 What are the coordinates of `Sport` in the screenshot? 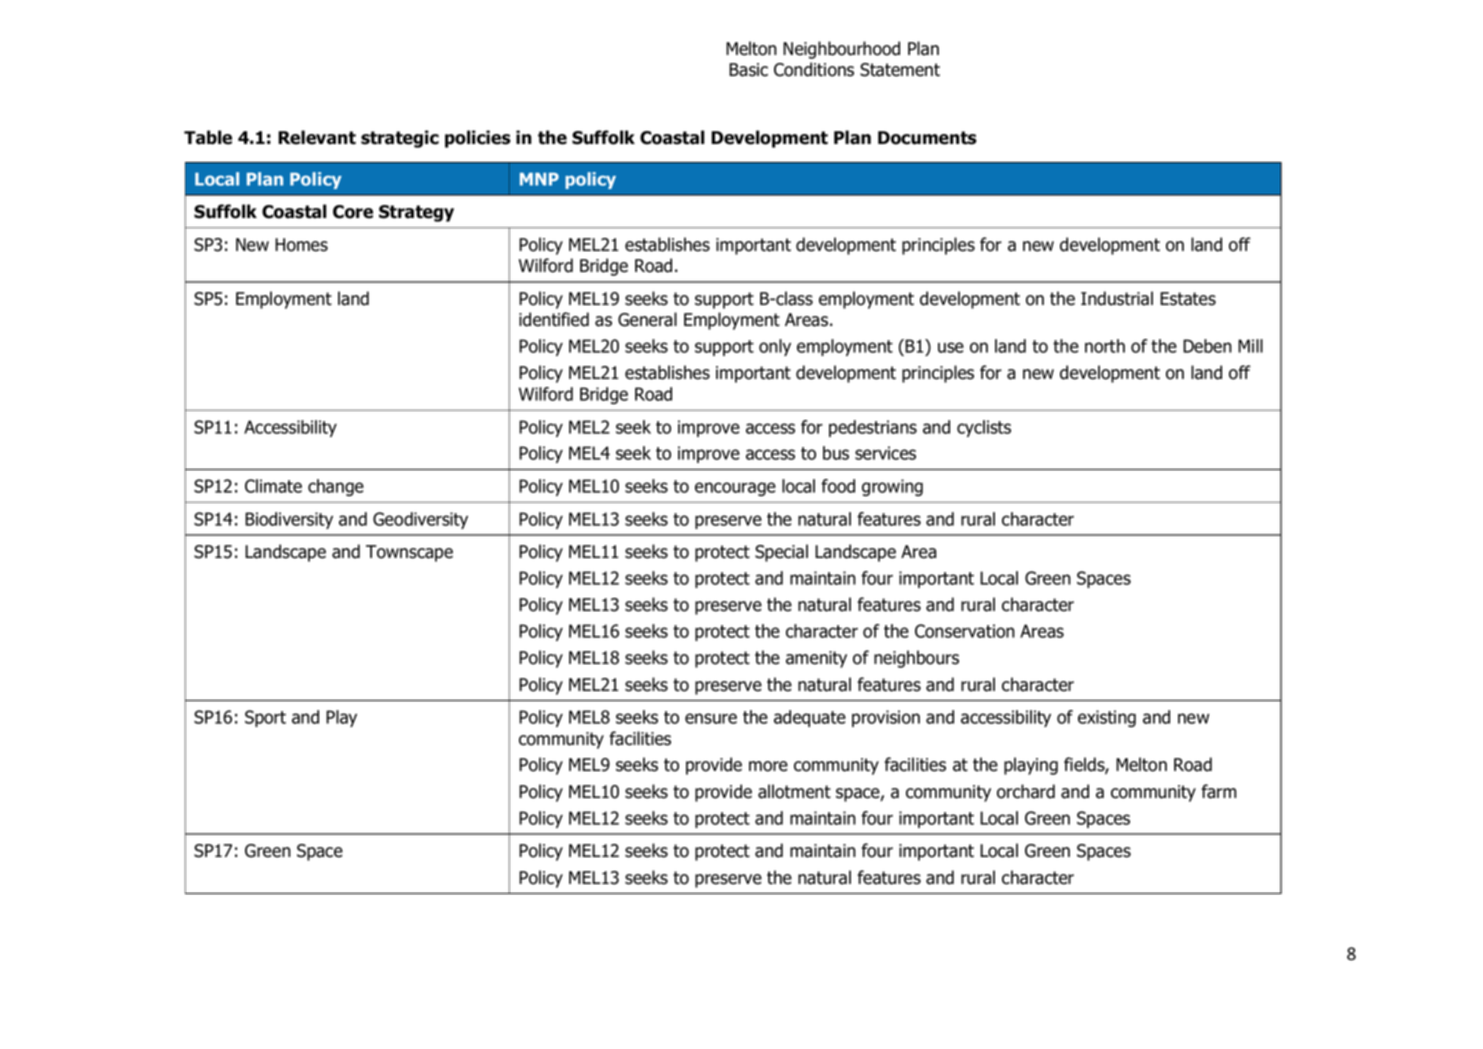 It's located at (265, 718).
